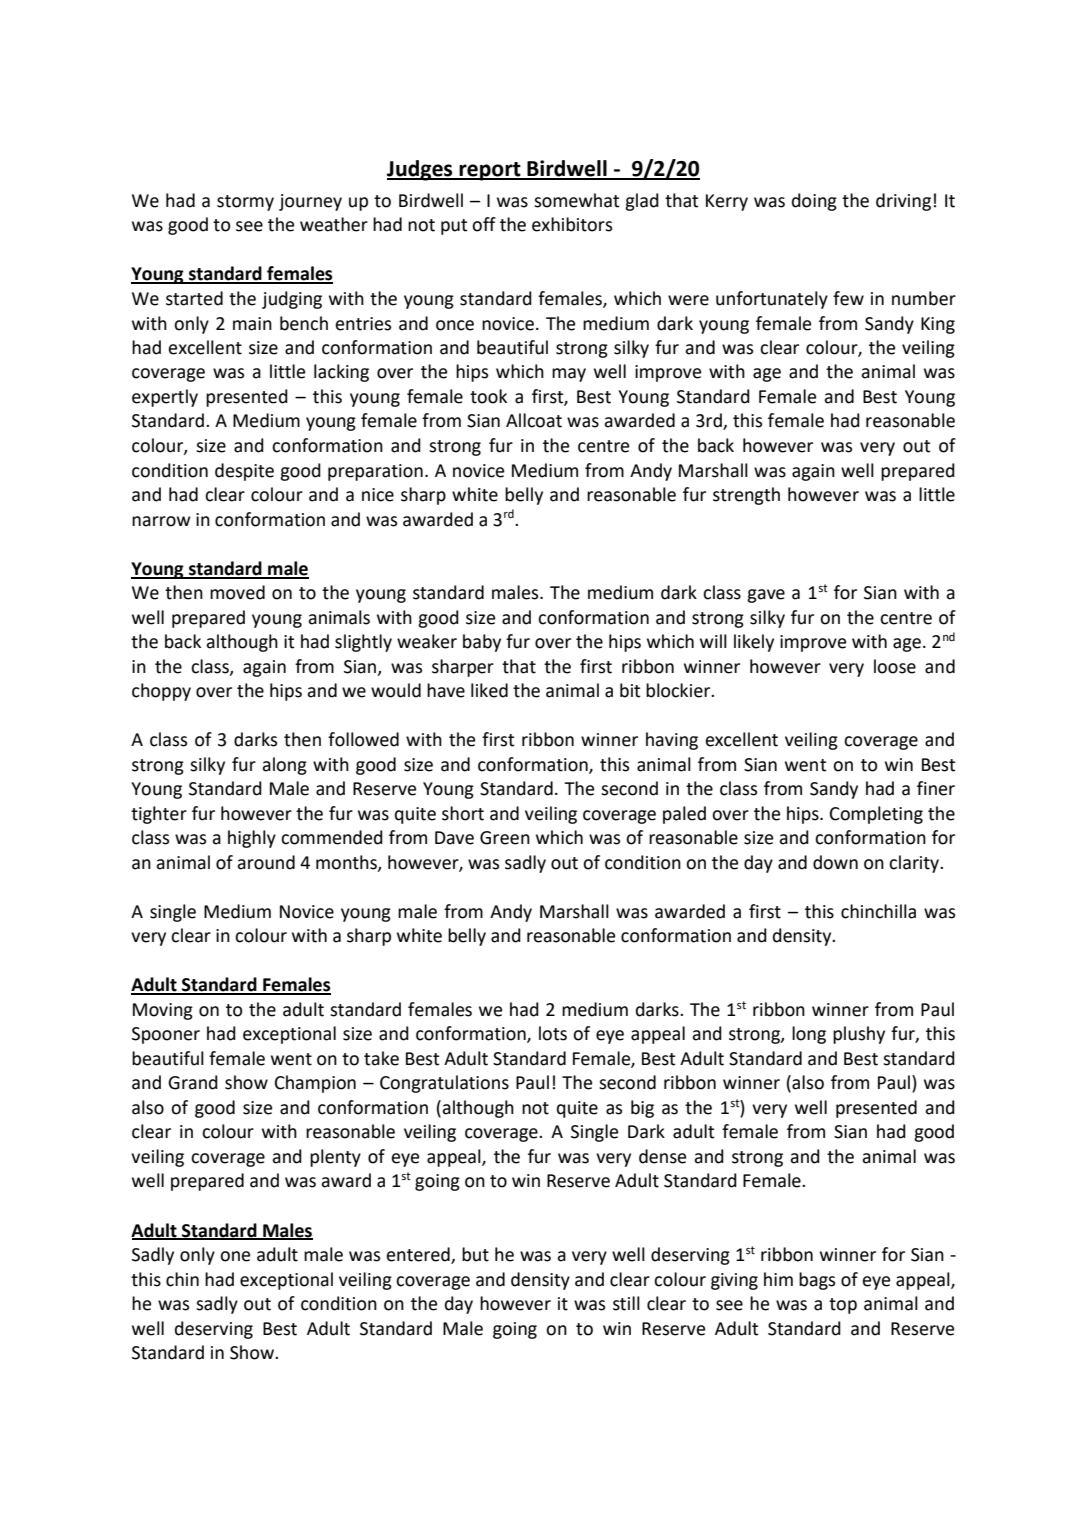 The image size is (1087, 1537). Describe the element at coordinates (817, 1281) in the screenshot. I see `bags` at that location.
